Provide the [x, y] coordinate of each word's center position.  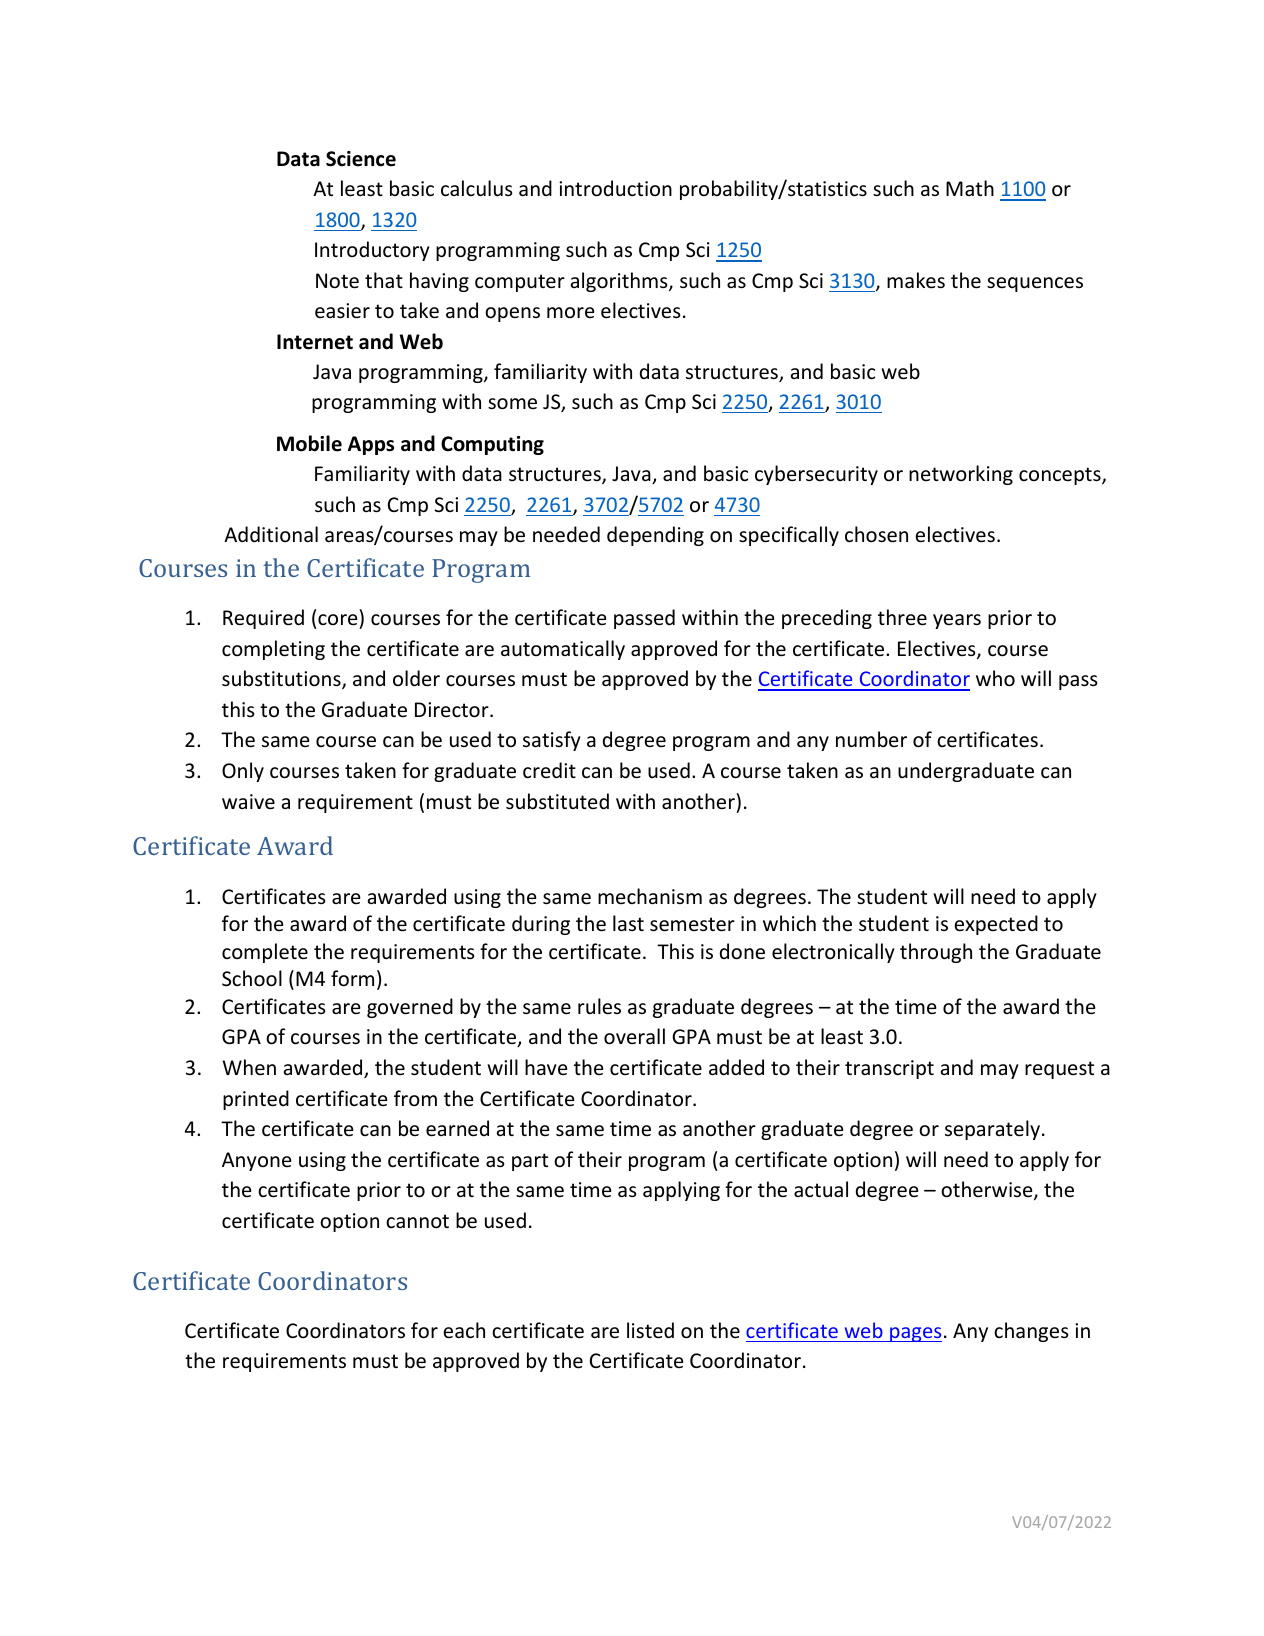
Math [970, 188]
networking [961, 475]
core [339, 621]
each [464, 1330]
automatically [563, 650]
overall [634, 1036]
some [512, 404]
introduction [615, 188]
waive [248, 802]
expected [996, 925]
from [415, 1098]
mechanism [650, 896]
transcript [889, 1069]
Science [361, 159]
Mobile [309, 443]
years [957, 621]
